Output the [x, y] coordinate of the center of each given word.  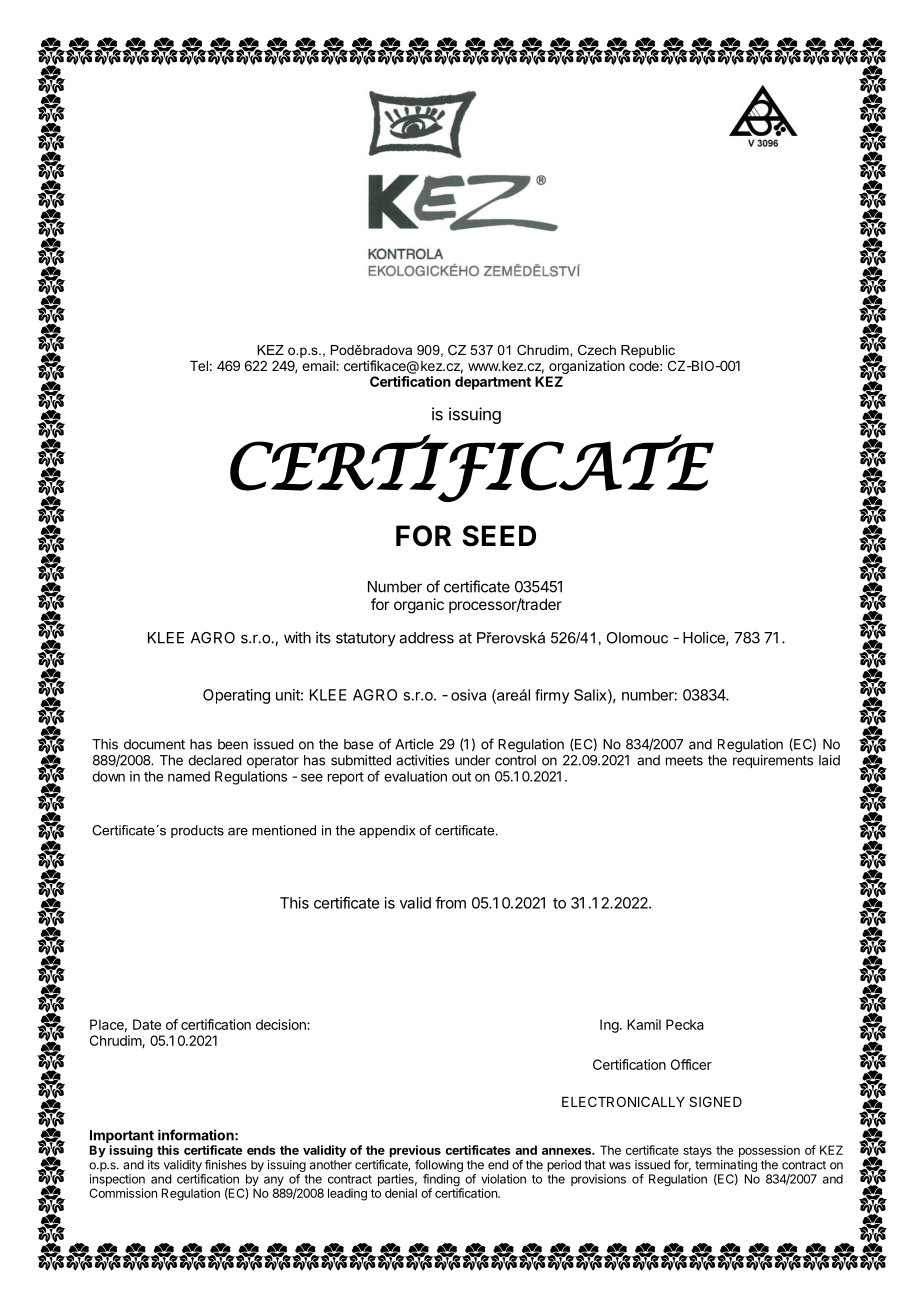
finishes [226, 1164]
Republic [648, 351]
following [439, 1165]
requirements [773, 761]
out [461, 777]
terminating [726, 1166]
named [189, 776]
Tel [199, 366]
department [493, 383]
